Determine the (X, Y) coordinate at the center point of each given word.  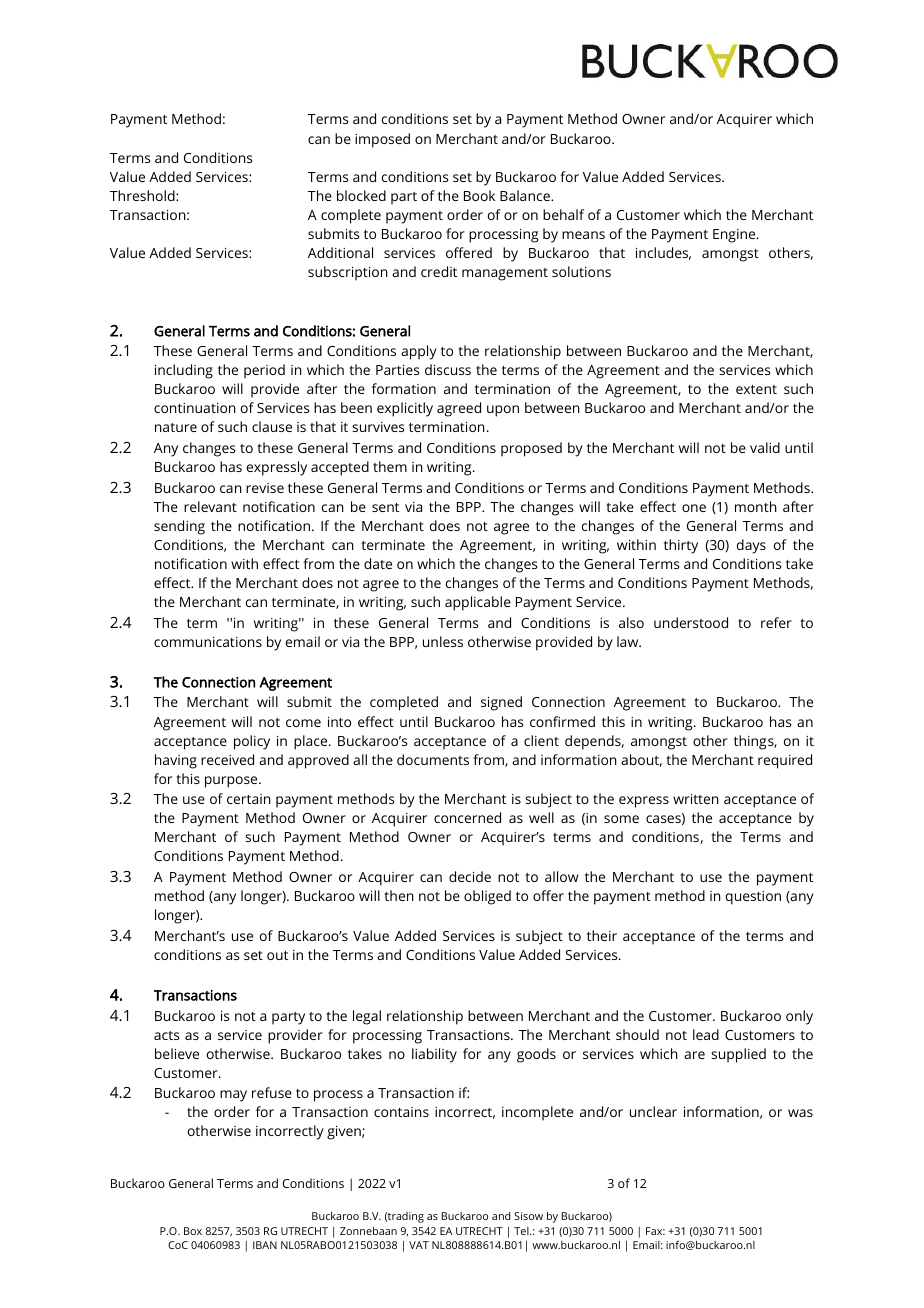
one (694, 508)
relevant (210, 506)
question (753, 898)
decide (470, 876)
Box (193, 1231)
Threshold (143, 195)
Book (479, 195)
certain (249, 799)
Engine (735, 236)
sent (385, 507)
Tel (522, 1231)
